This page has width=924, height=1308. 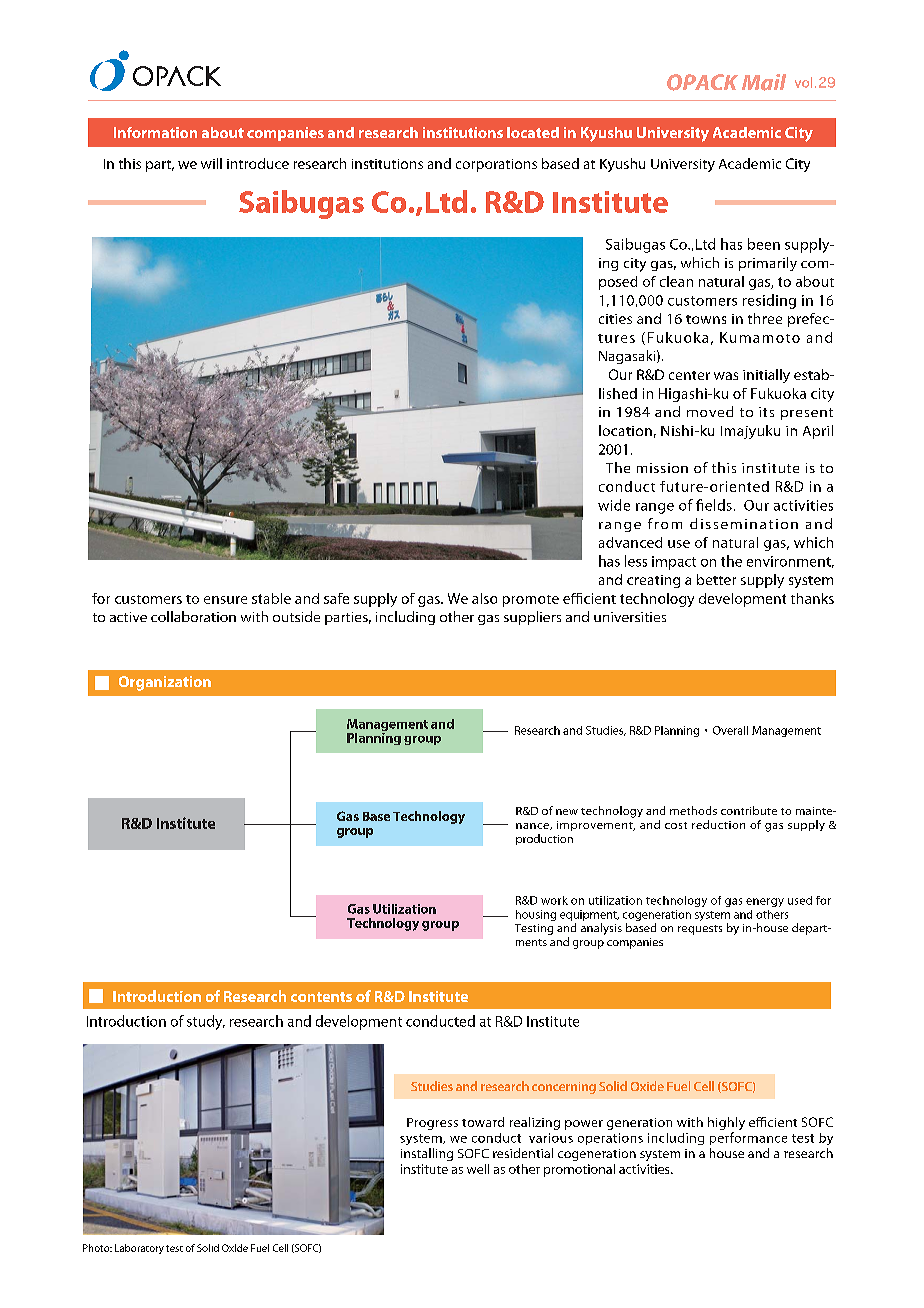 I want to click on Mail, so click(x=764, y=82).
